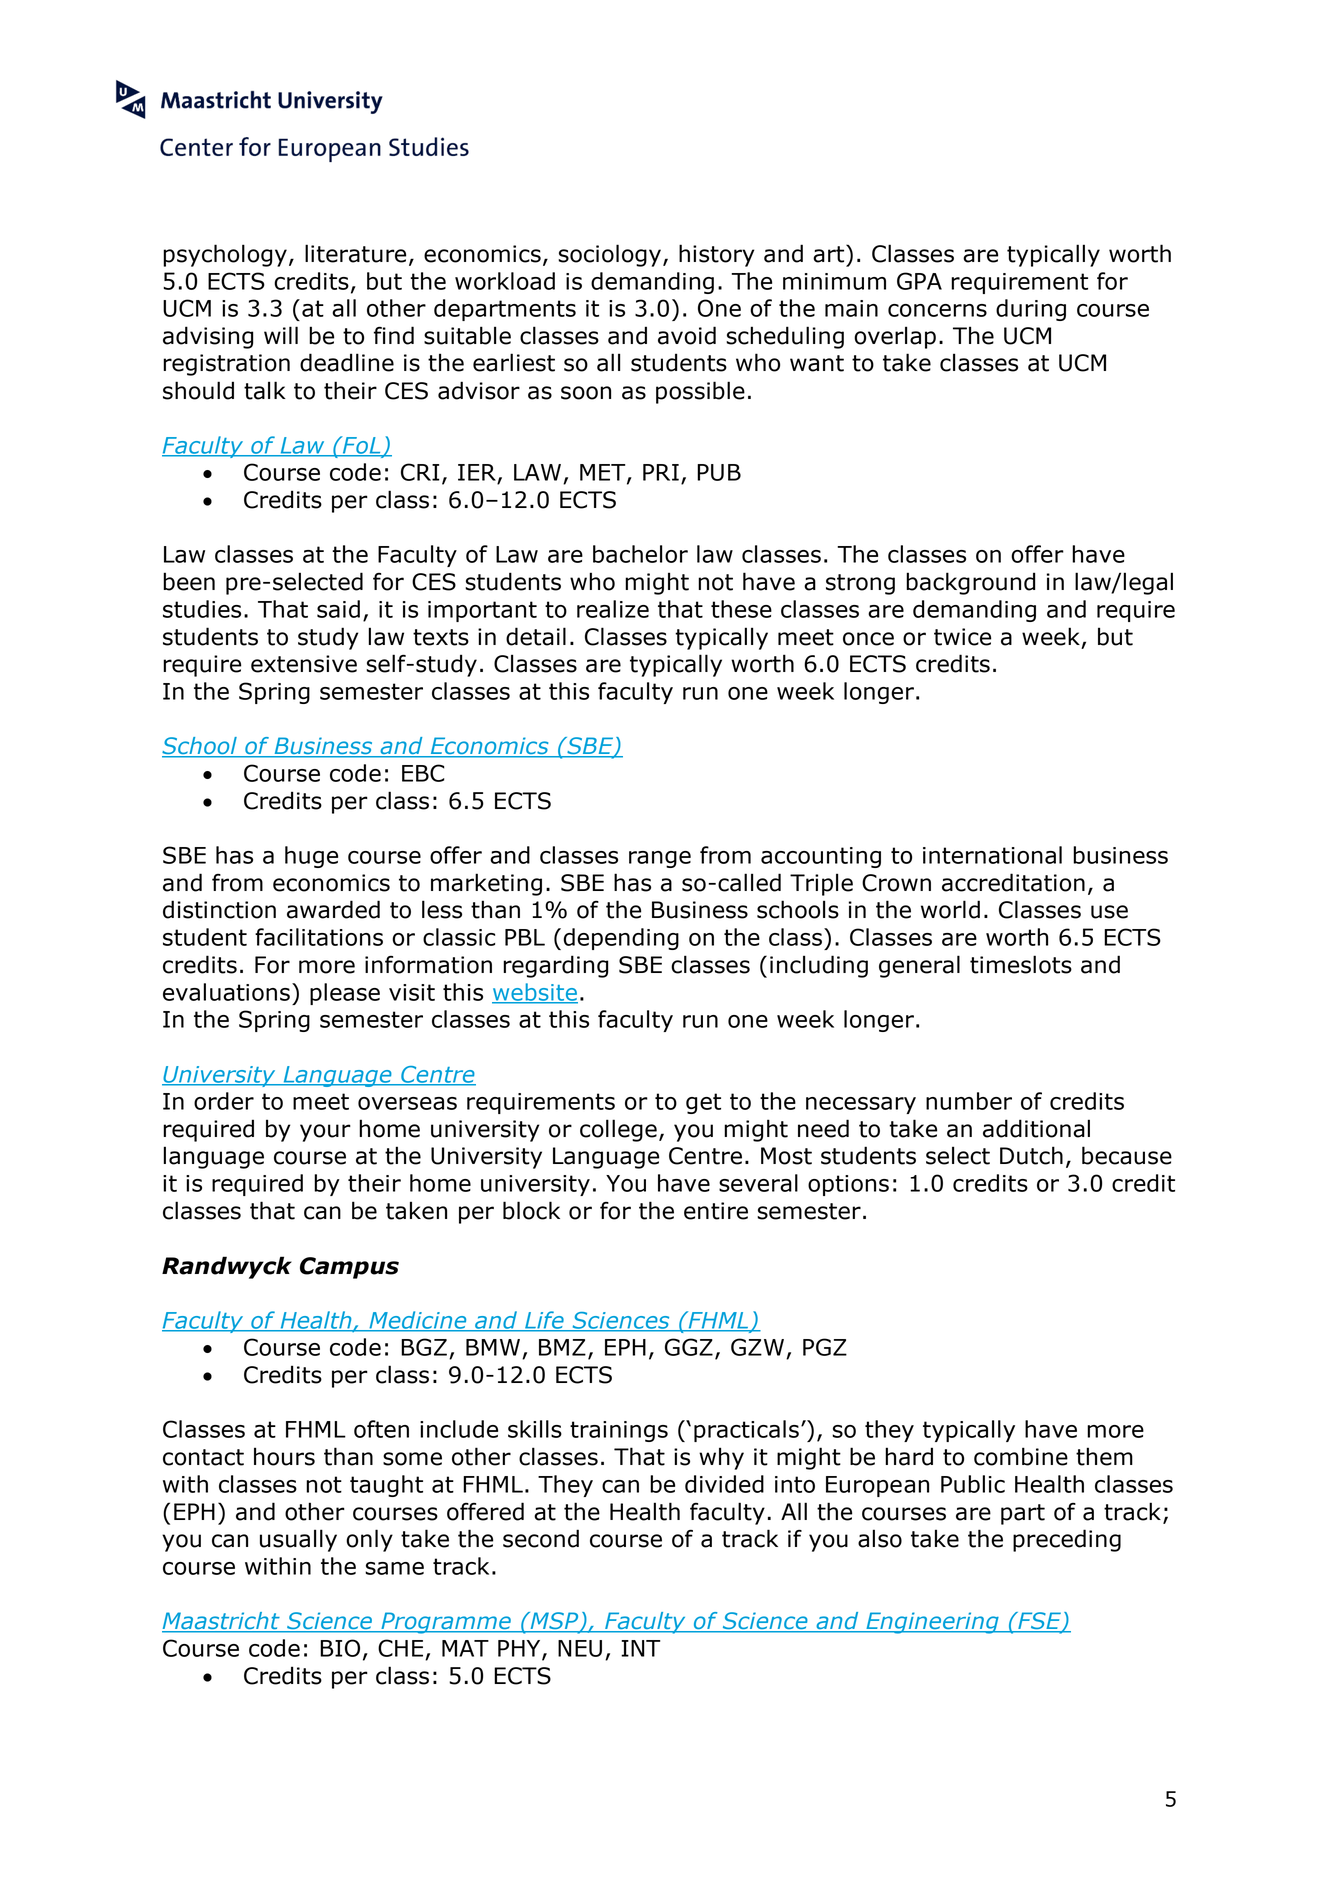 The height and width of the screenshot is (1894, 1339). I want to click on get, so click(703, 1103).
